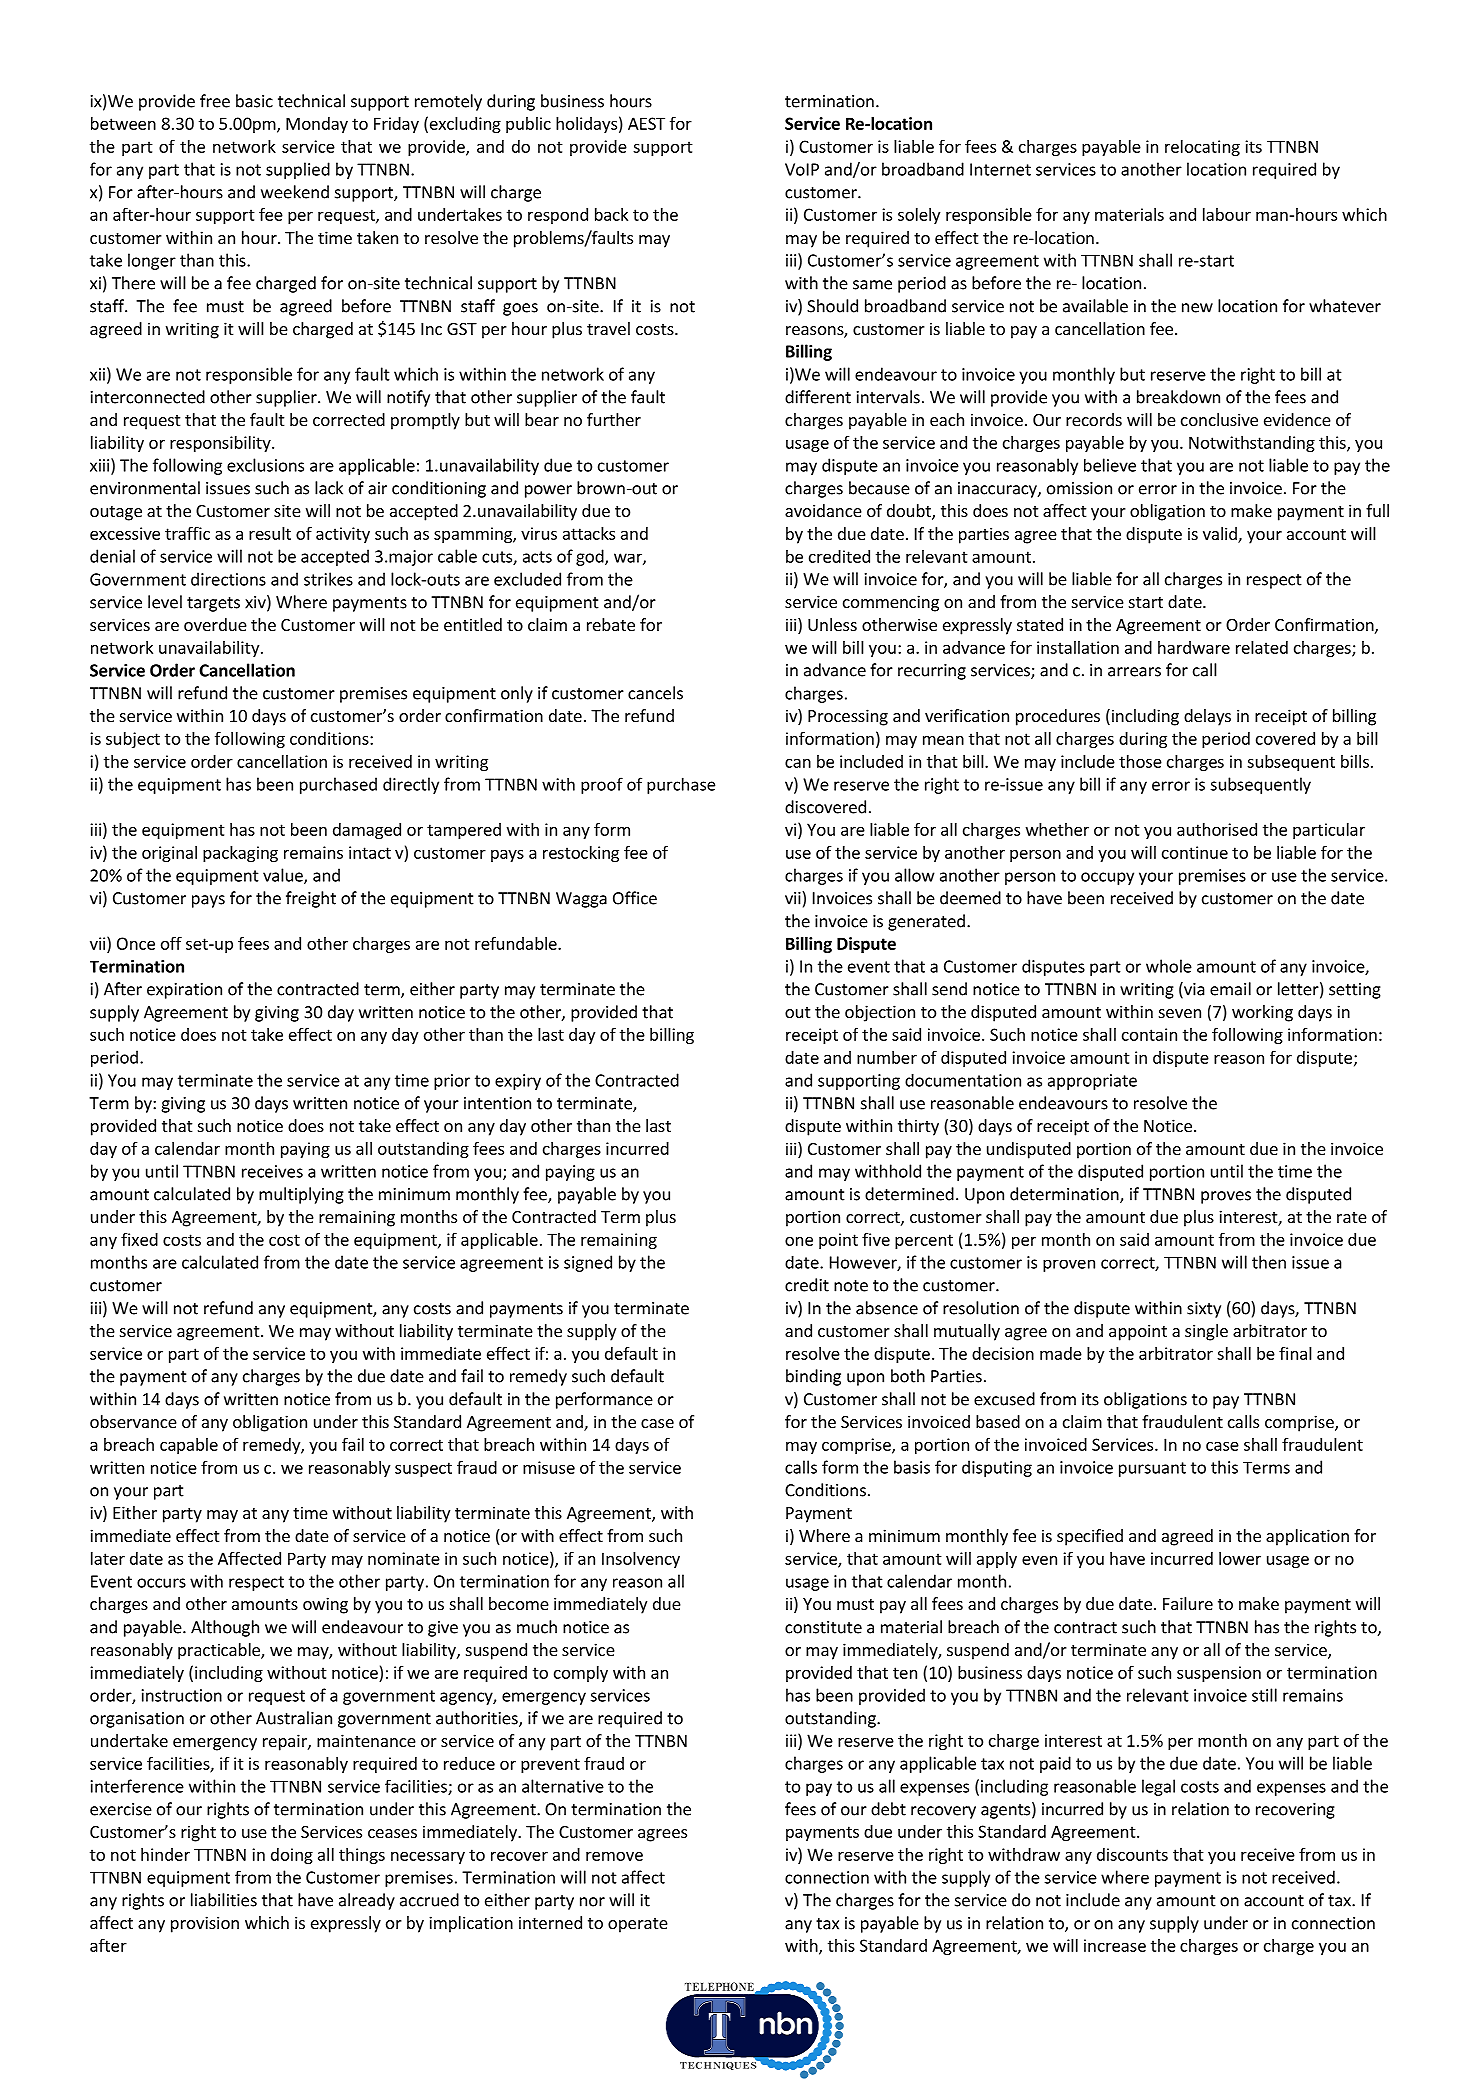 This page has width=1481, height=2094. What do you see at coordinates (298, 170) in the page?
I see `supplied` at bounding box center [298, 170].
